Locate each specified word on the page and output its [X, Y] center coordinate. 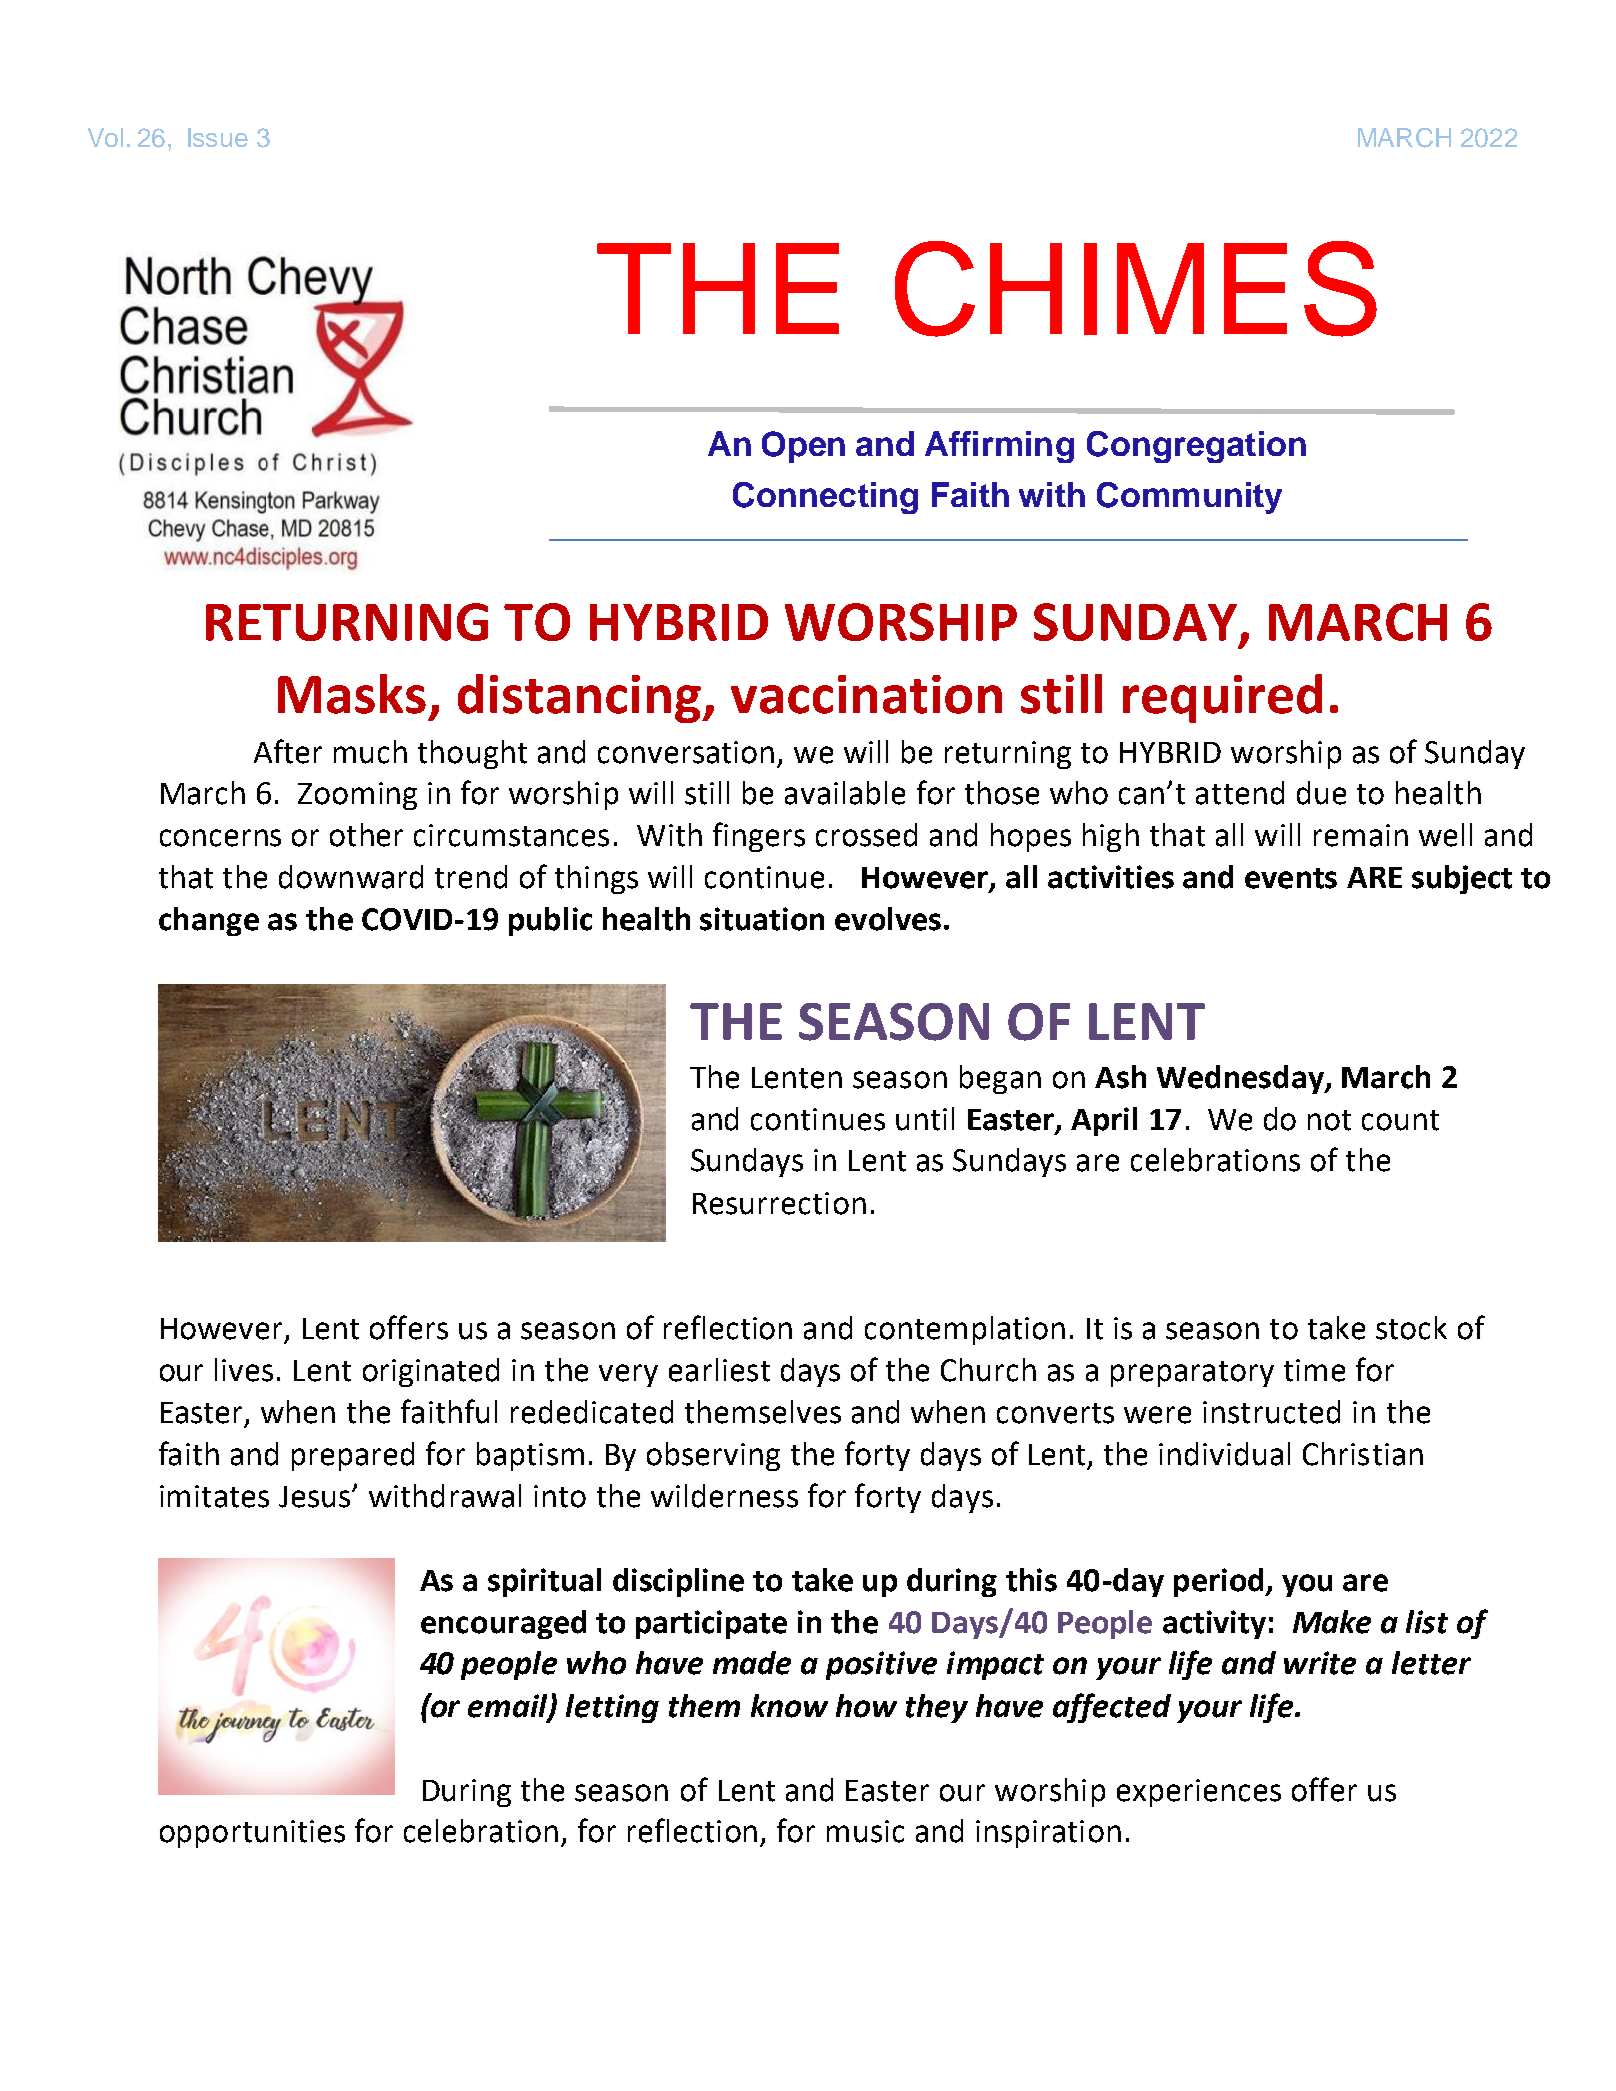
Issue [218, 137]
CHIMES [1136, 289]
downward [351, 877]
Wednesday [1241, 1079]
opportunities [252, 1834]
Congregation [1196, 447]
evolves [888, 919]
